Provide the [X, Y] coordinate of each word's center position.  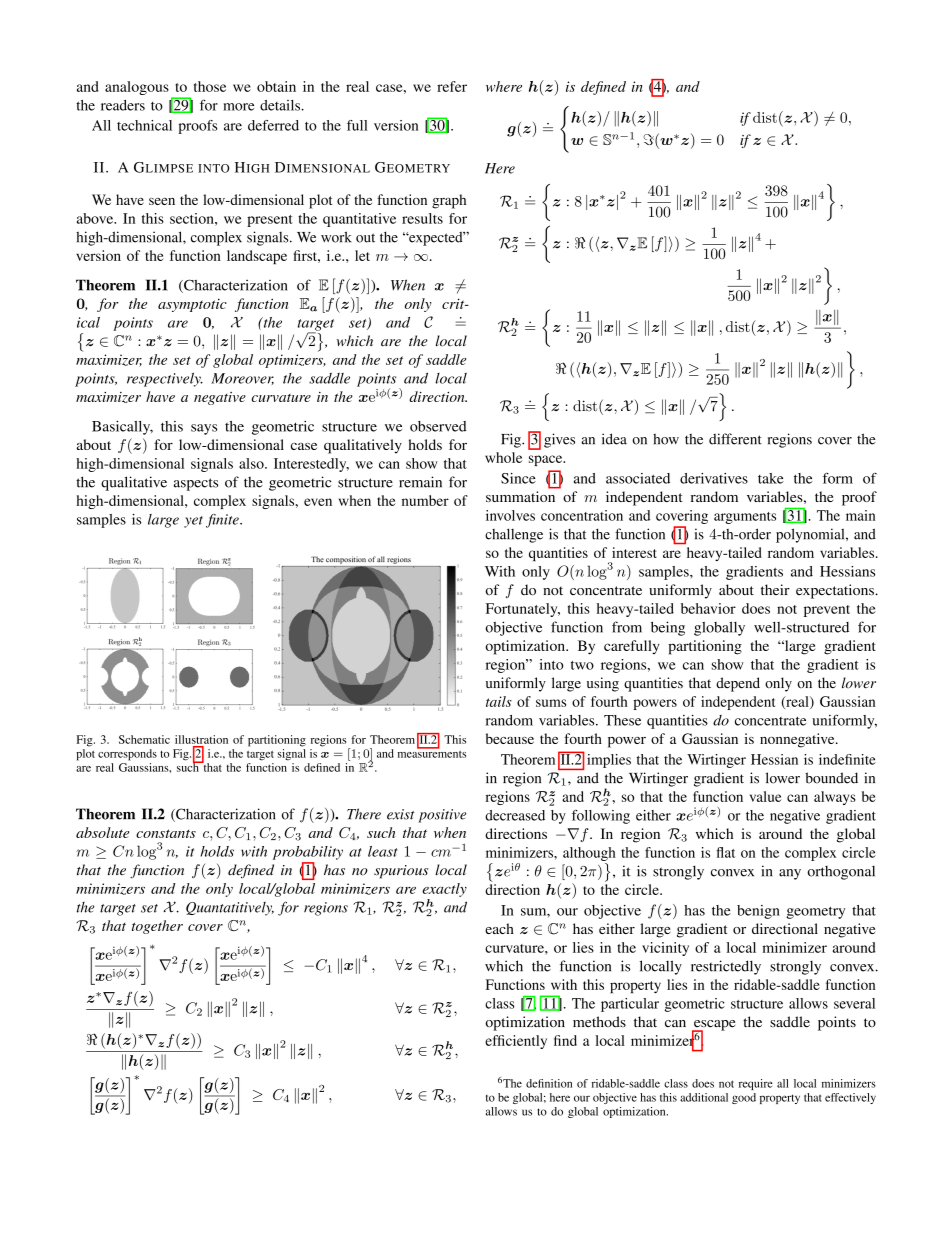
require [756, 1084]
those [210, 86]
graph [449, 201]
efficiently [516, 1042]
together [157, 927]
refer [452, 86]
